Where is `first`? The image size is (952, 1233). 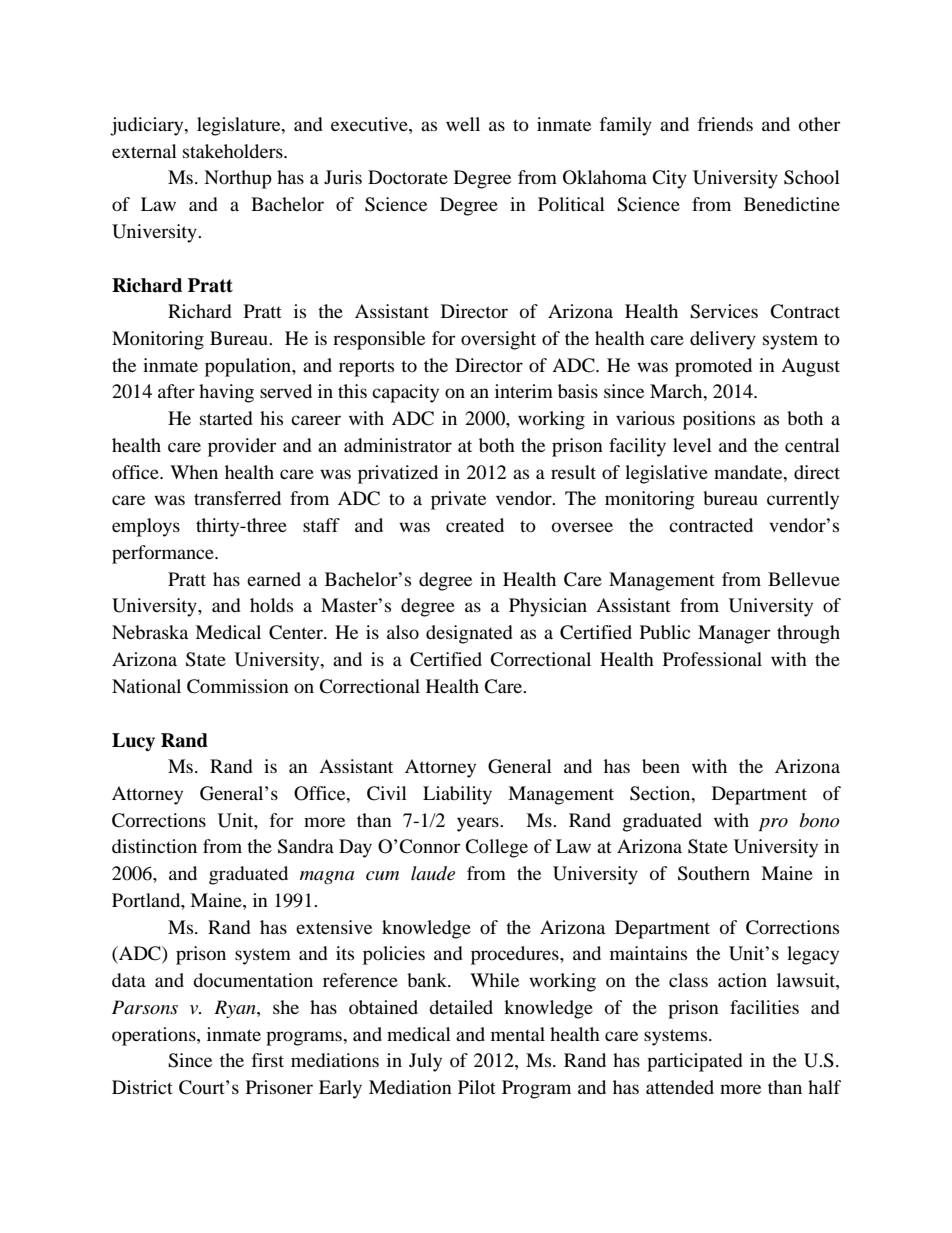
first is located at coordinates (268, 1060).
